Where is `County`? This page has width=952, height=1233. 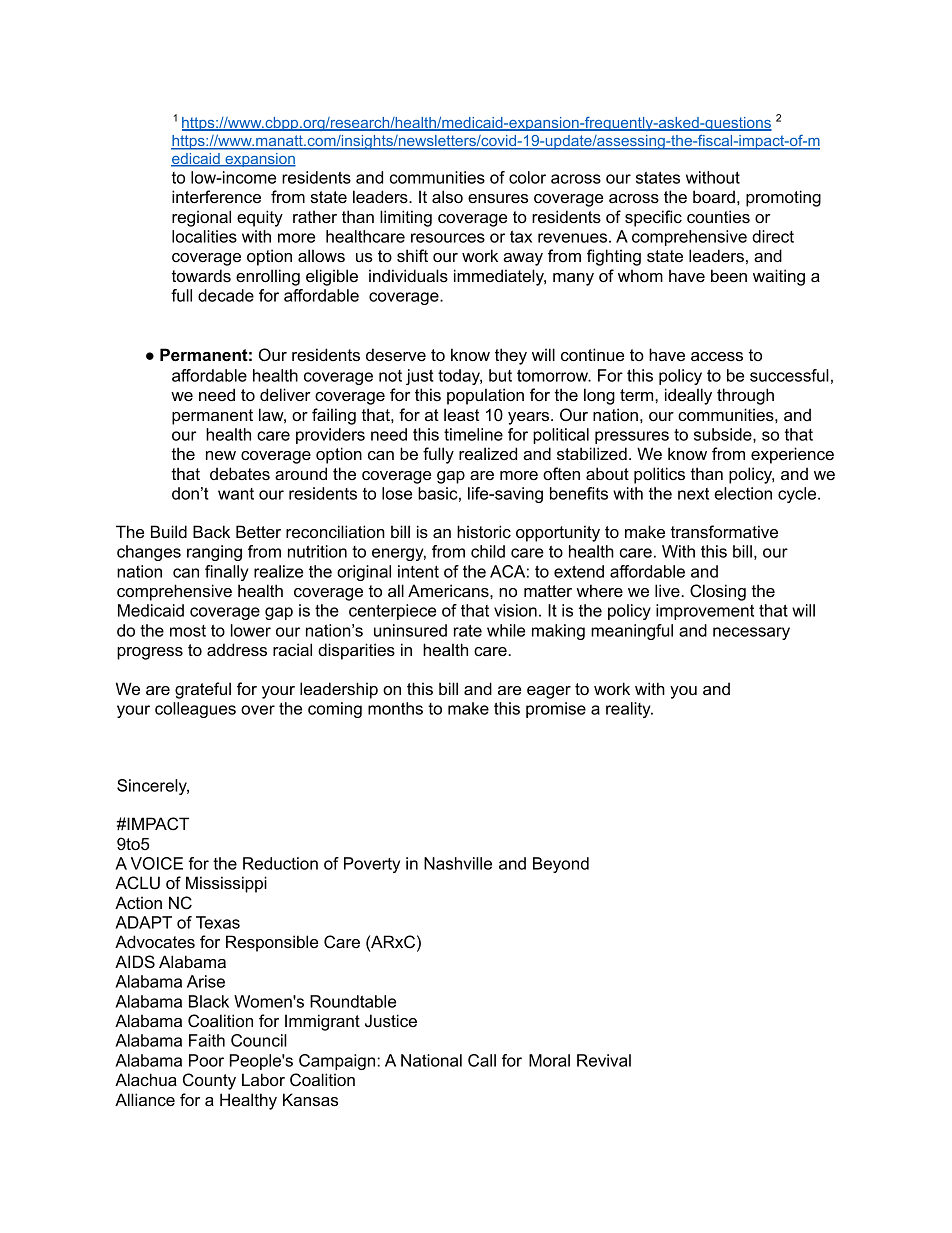 County is located at coordinates (209, 1081).
